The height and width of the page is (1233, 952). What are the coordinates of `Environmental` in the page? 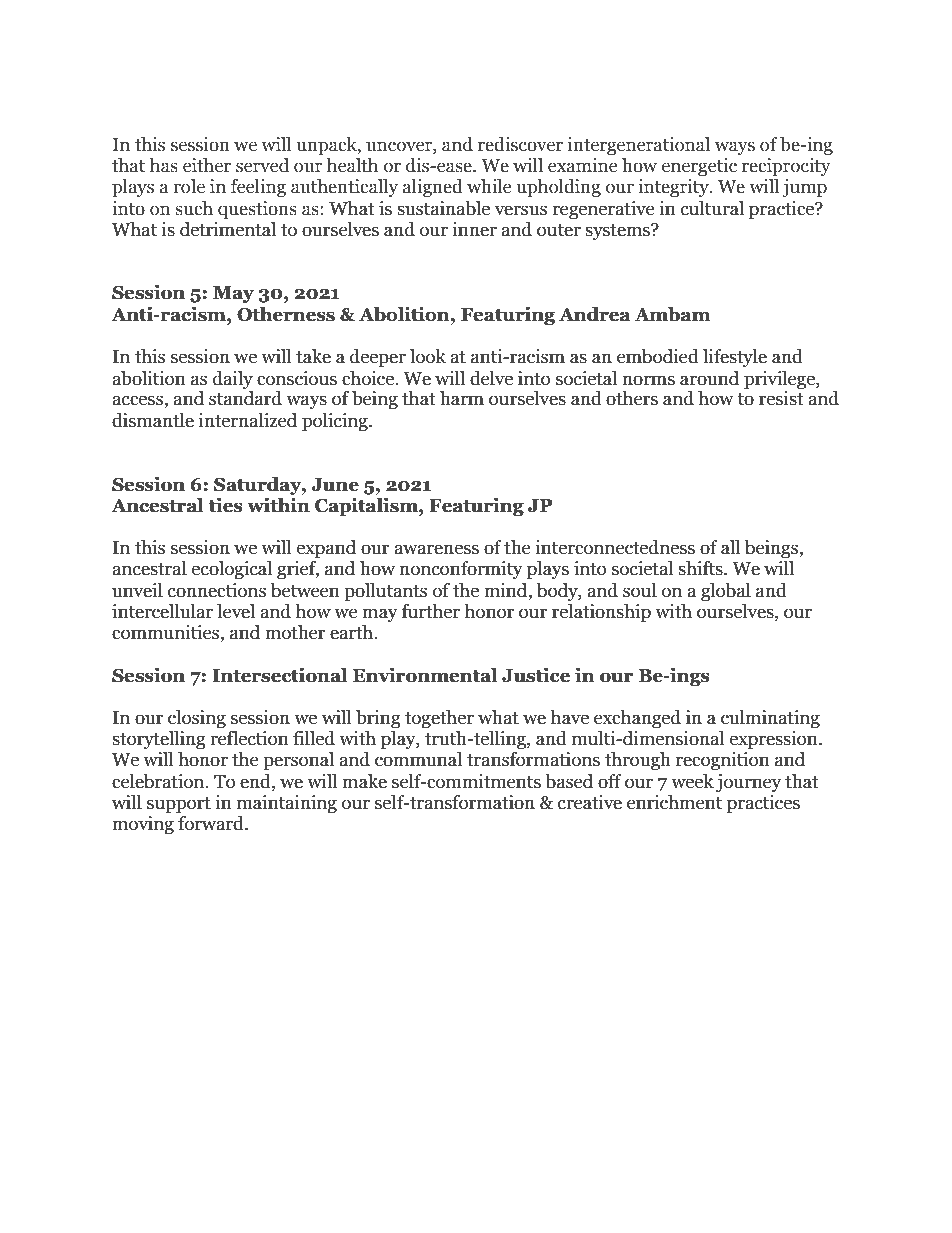 It's located at (425, 675).
